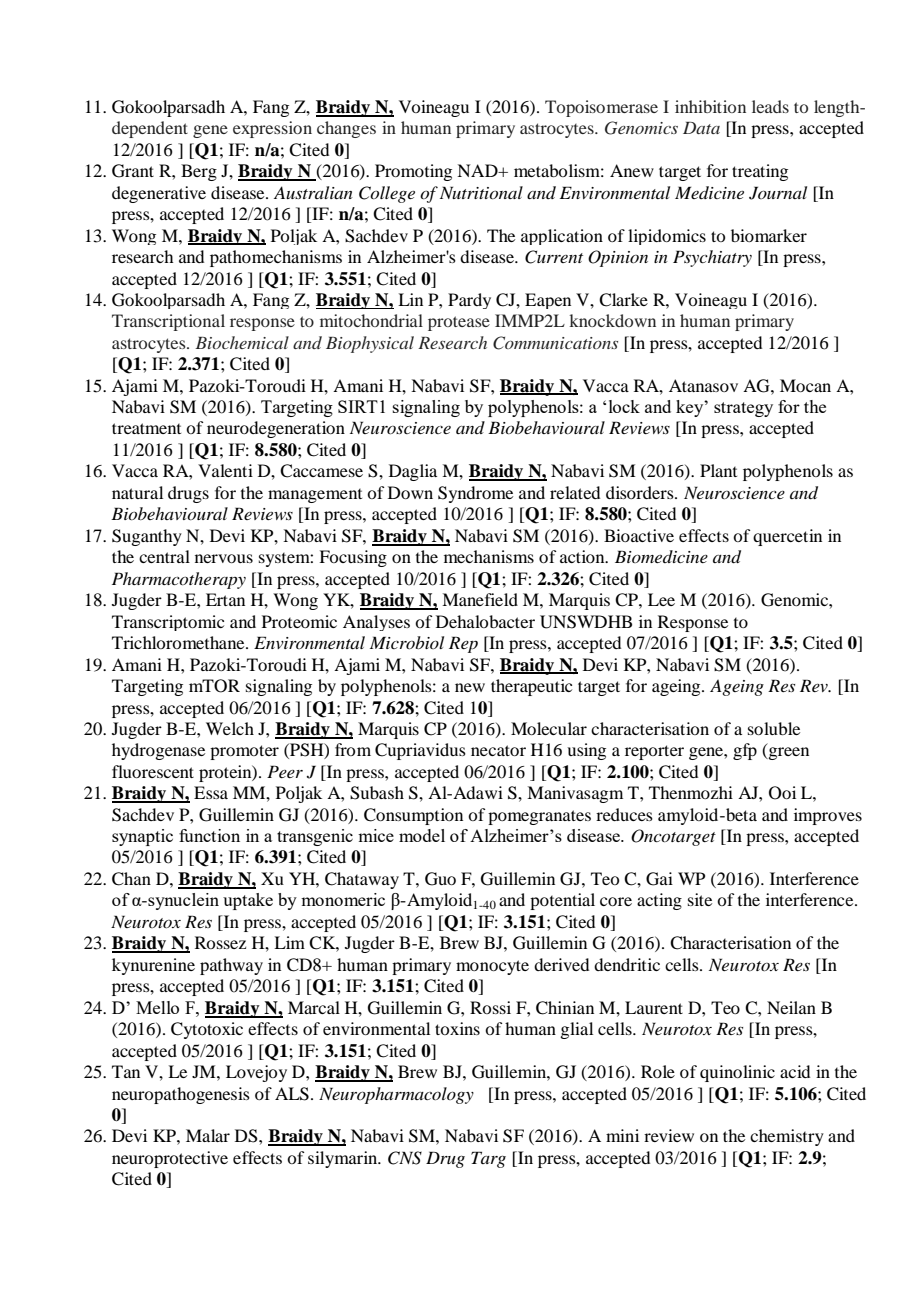 The image size is (924, 1308). I want to click on strategy, so click(743, 409).
